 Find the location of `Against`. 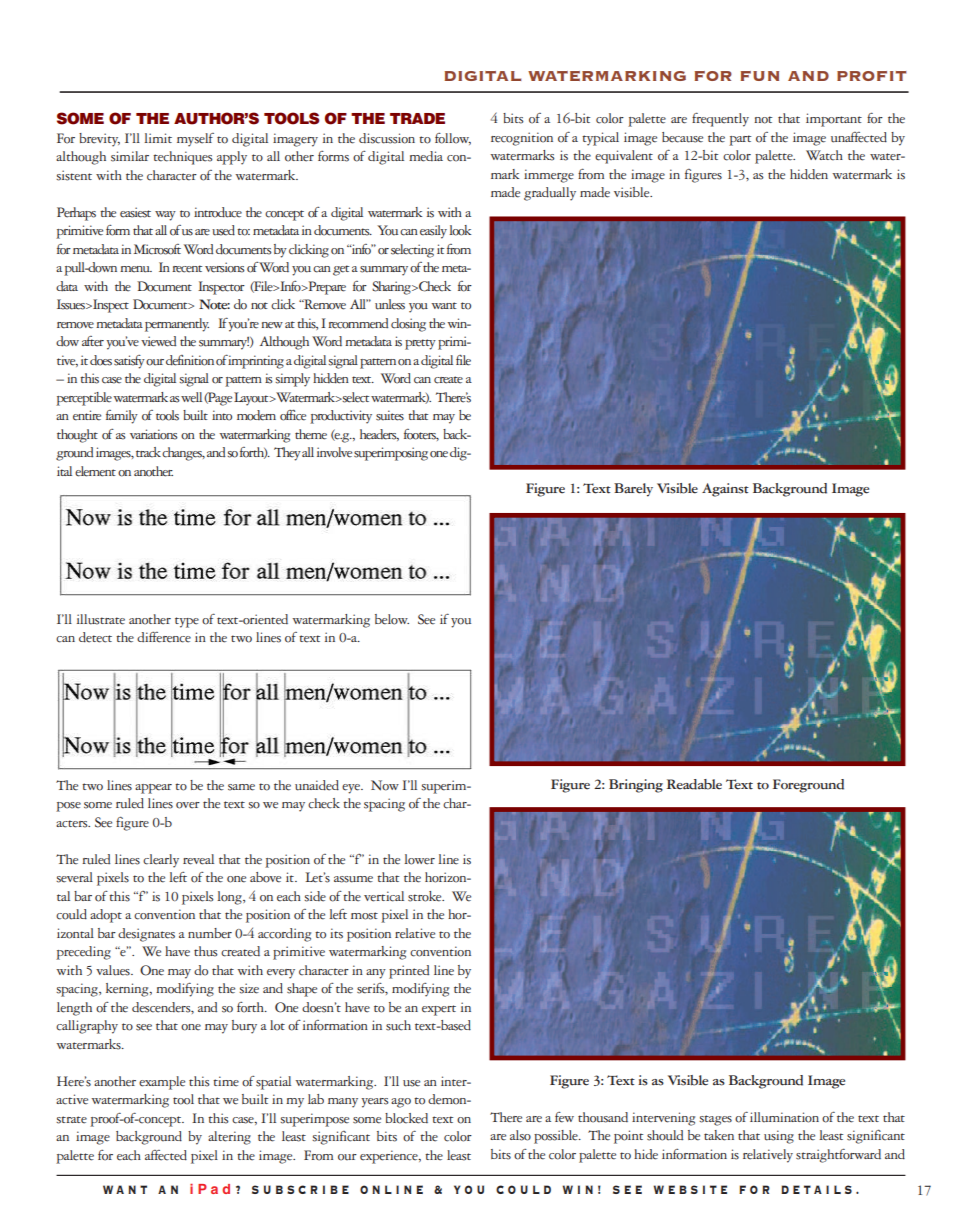

Against is located at coordinates (725, 490).
